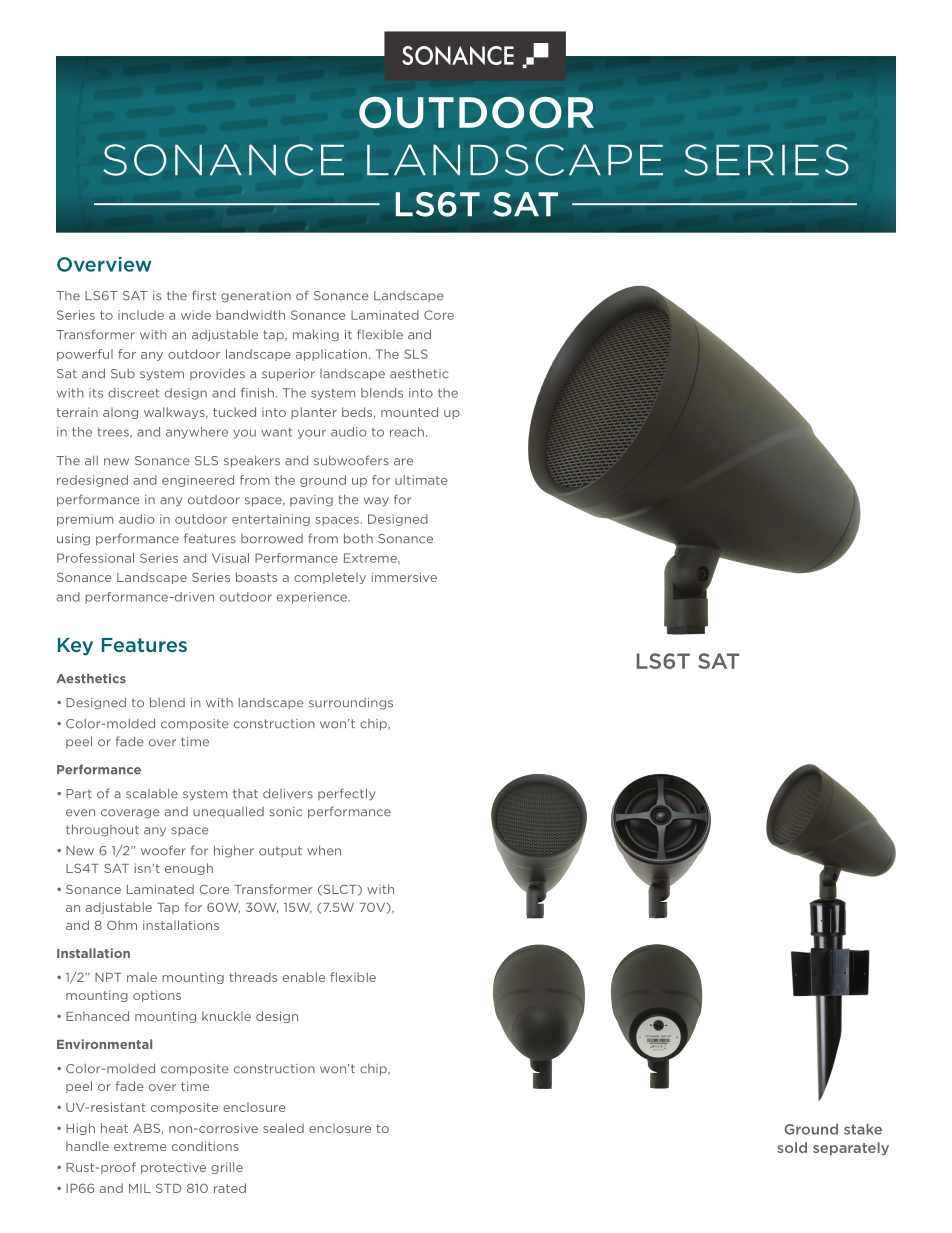 The image size is (952, 1233). What do you see at coordinates (173, 1168) in the page?
I see `protective` at bounding box center [173, 1168].
